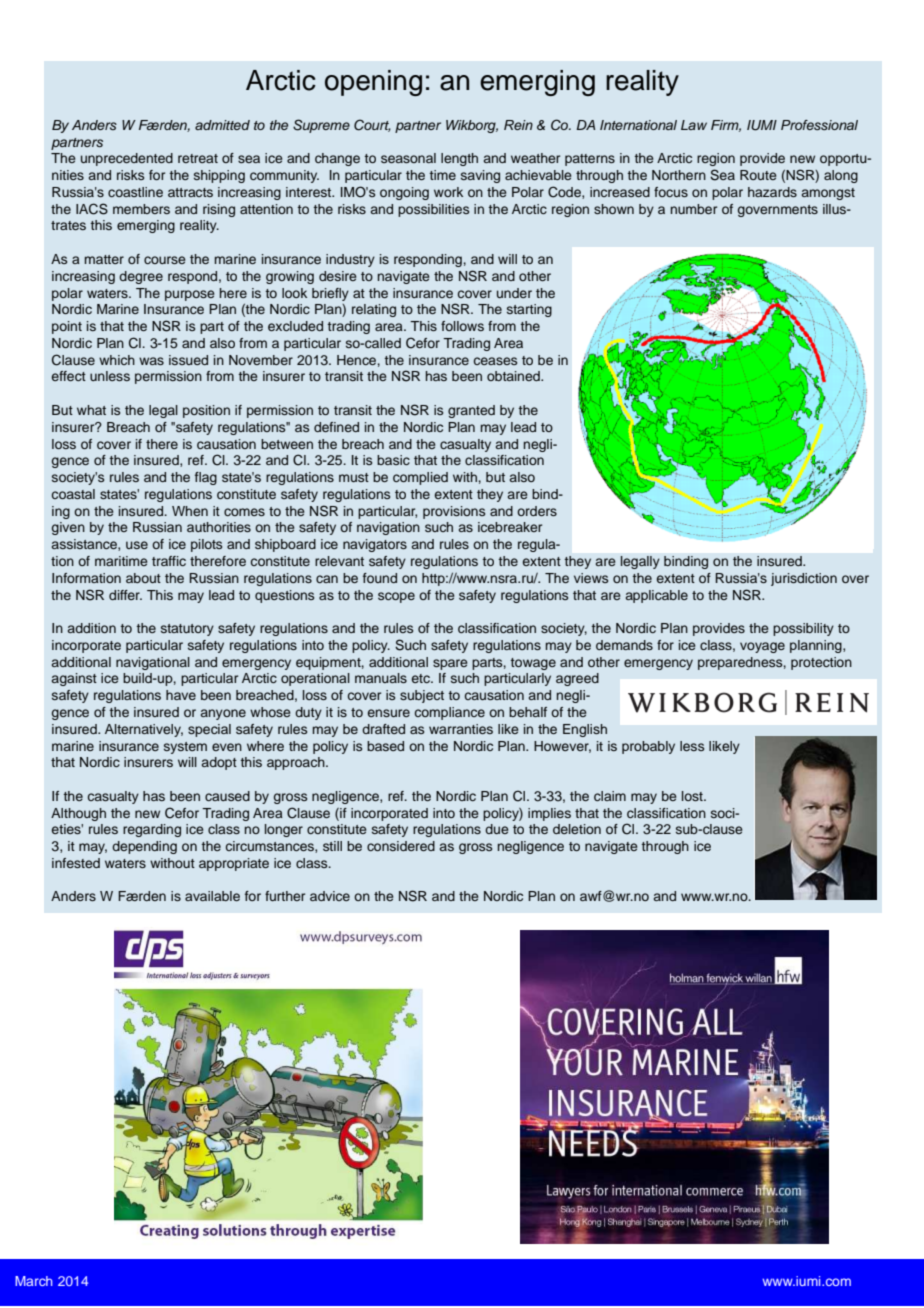 This screenshot has height=1308, width=924. I want to click on considered, so click(401, 846).
